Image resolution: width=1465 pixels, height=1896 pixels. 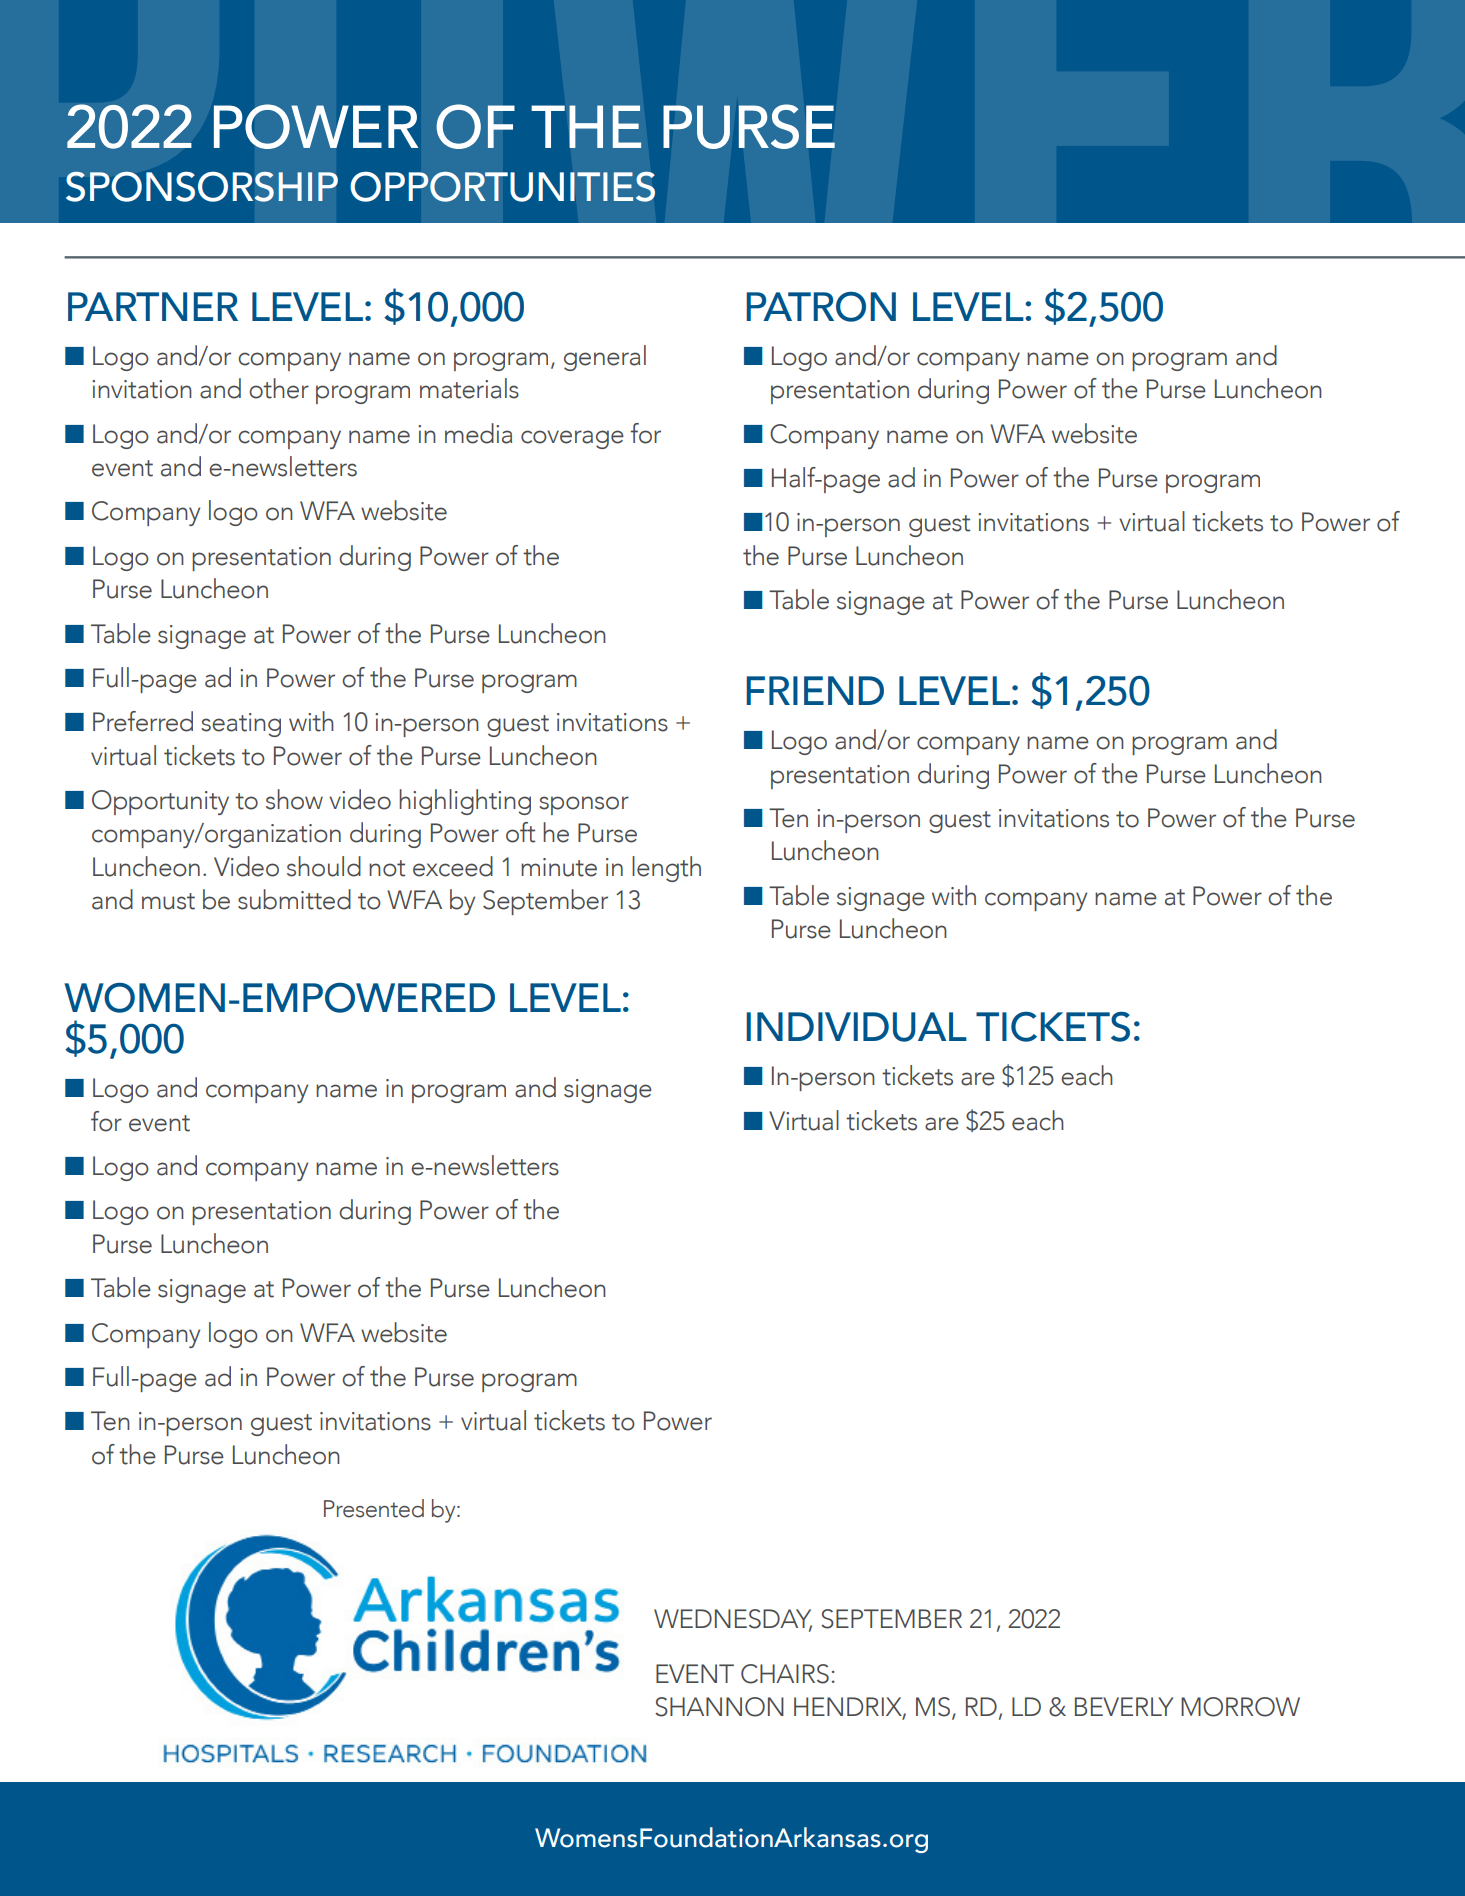 I want to click on minute, so click(x=559, y=867).
